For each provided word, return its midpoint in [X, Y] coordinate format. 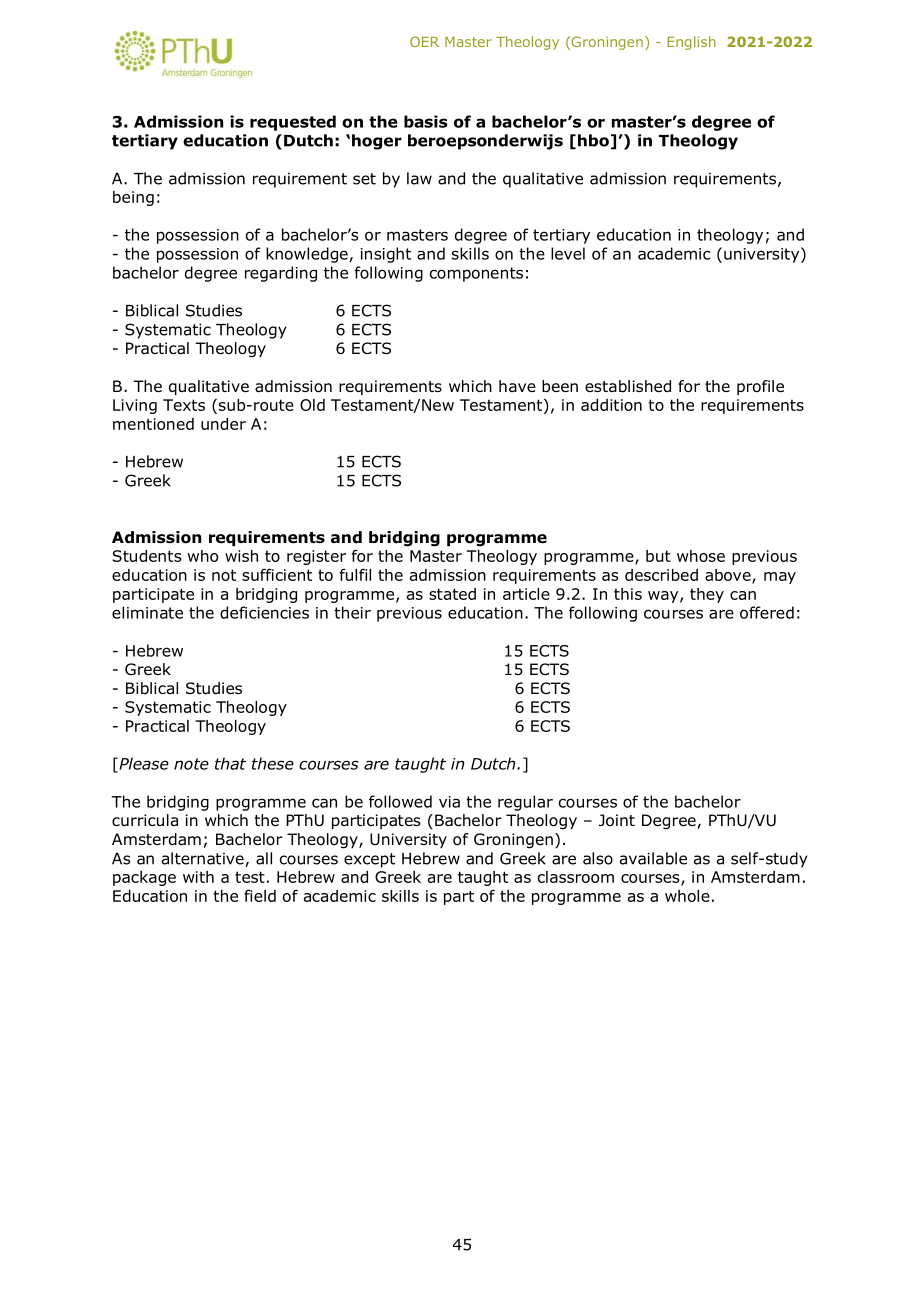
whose [701, 556]
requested [293, 123]
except [369, 860]
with [198, 877]
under [223, 424]
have [517, 386]
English [691, 43]
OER [424, 41]
